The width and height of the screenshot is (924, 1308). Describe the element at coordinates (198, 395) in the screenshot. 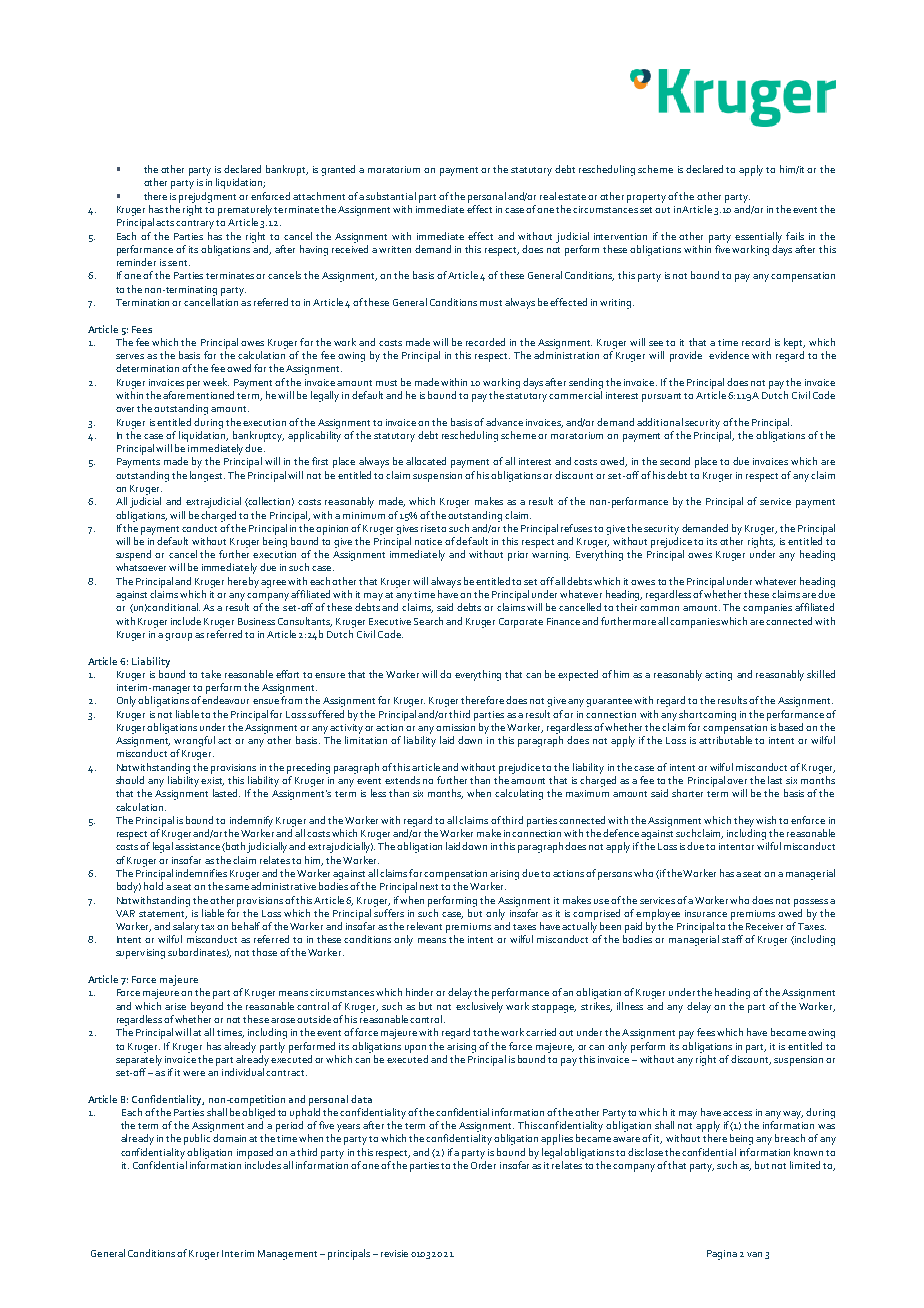

I see `aforementioned` at that location.
